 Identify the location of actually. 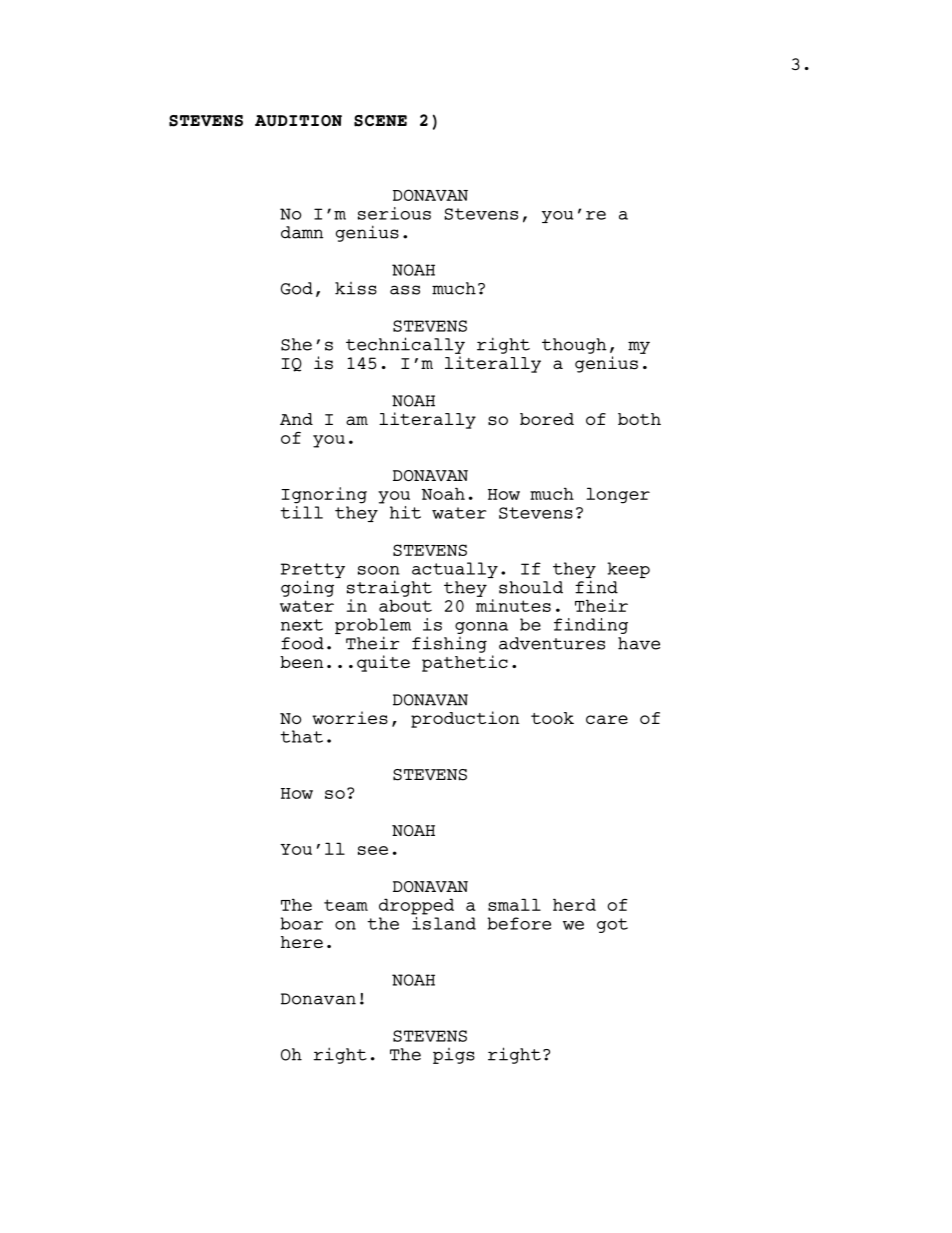
(455, 570).
